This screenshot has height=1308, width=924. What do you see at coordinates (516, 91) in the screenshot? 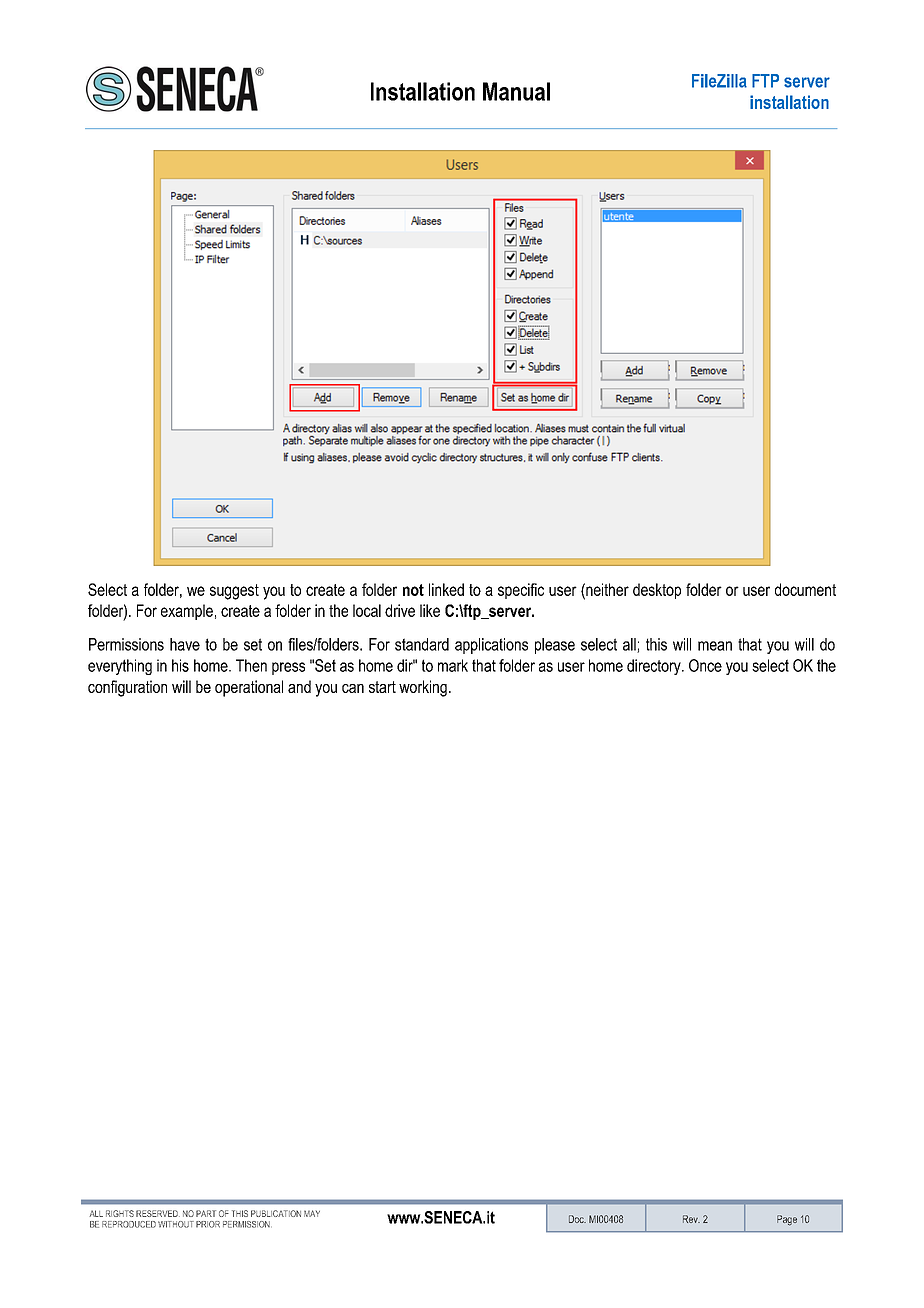
I see `Manual` at bounding box center [516, 91].
